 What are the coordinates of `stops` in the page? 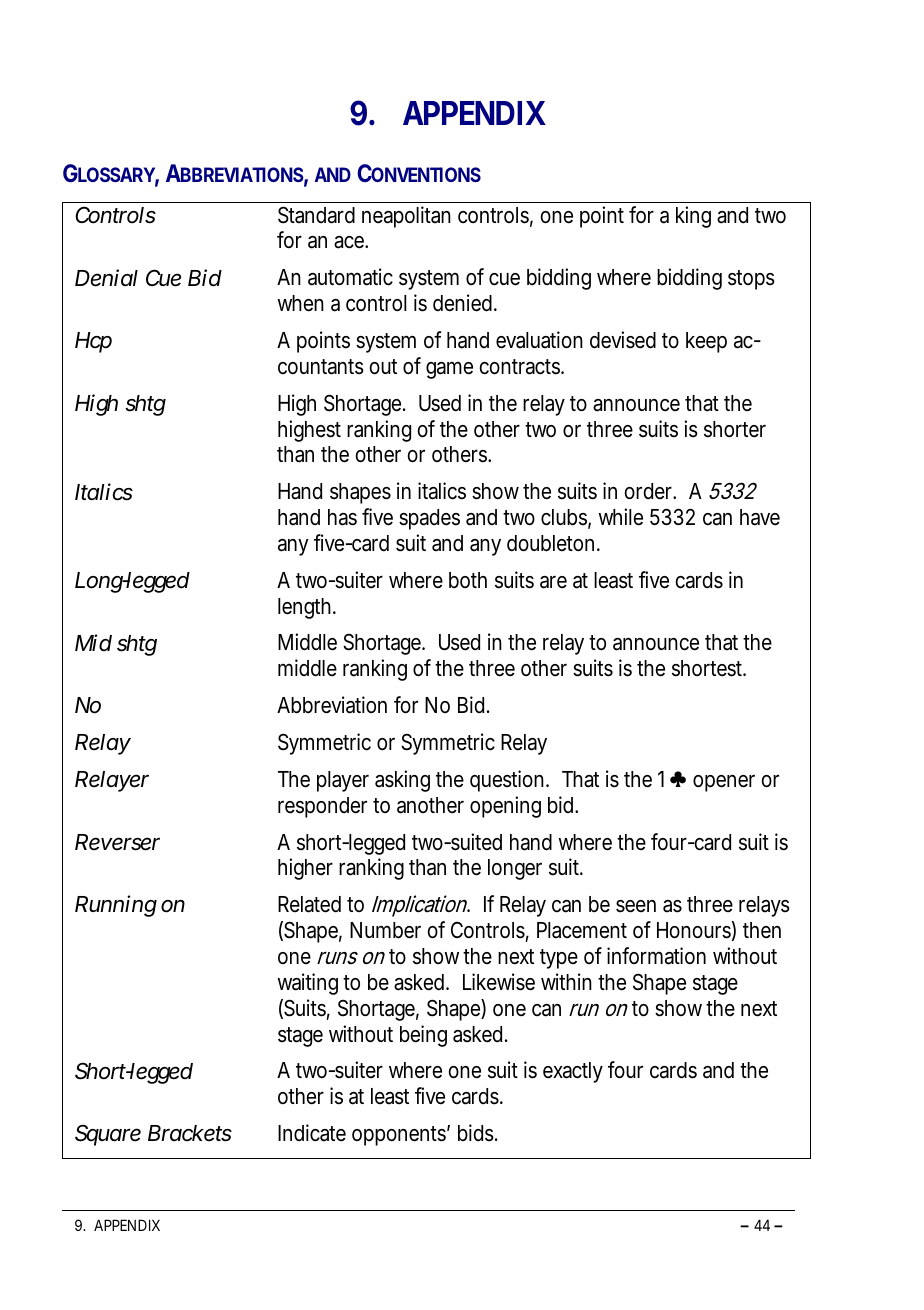 It's located at (751, 280).
